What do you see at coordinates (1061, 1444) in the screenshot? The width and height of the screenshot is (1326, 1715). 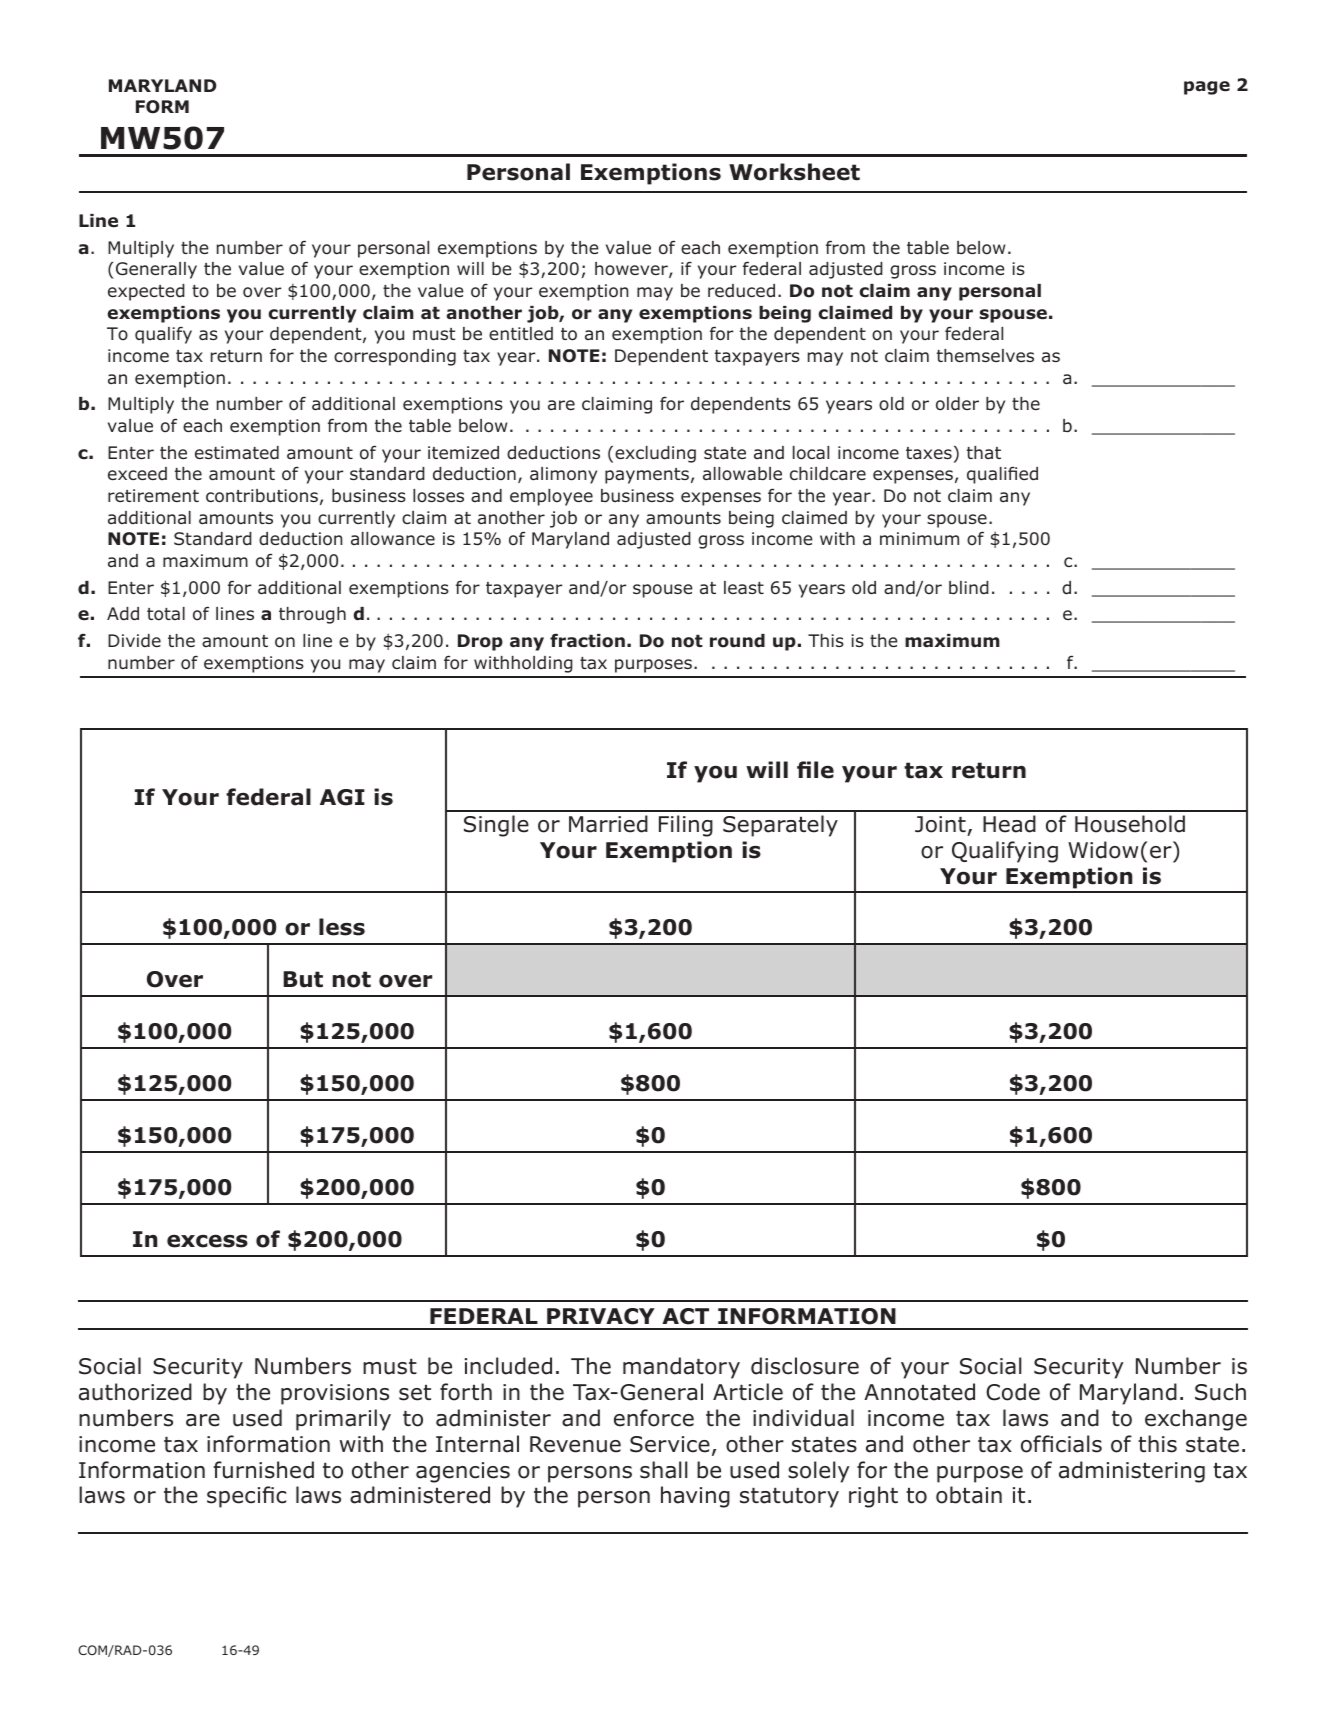 I see `officials` at bounding box center [1061, 1444].
